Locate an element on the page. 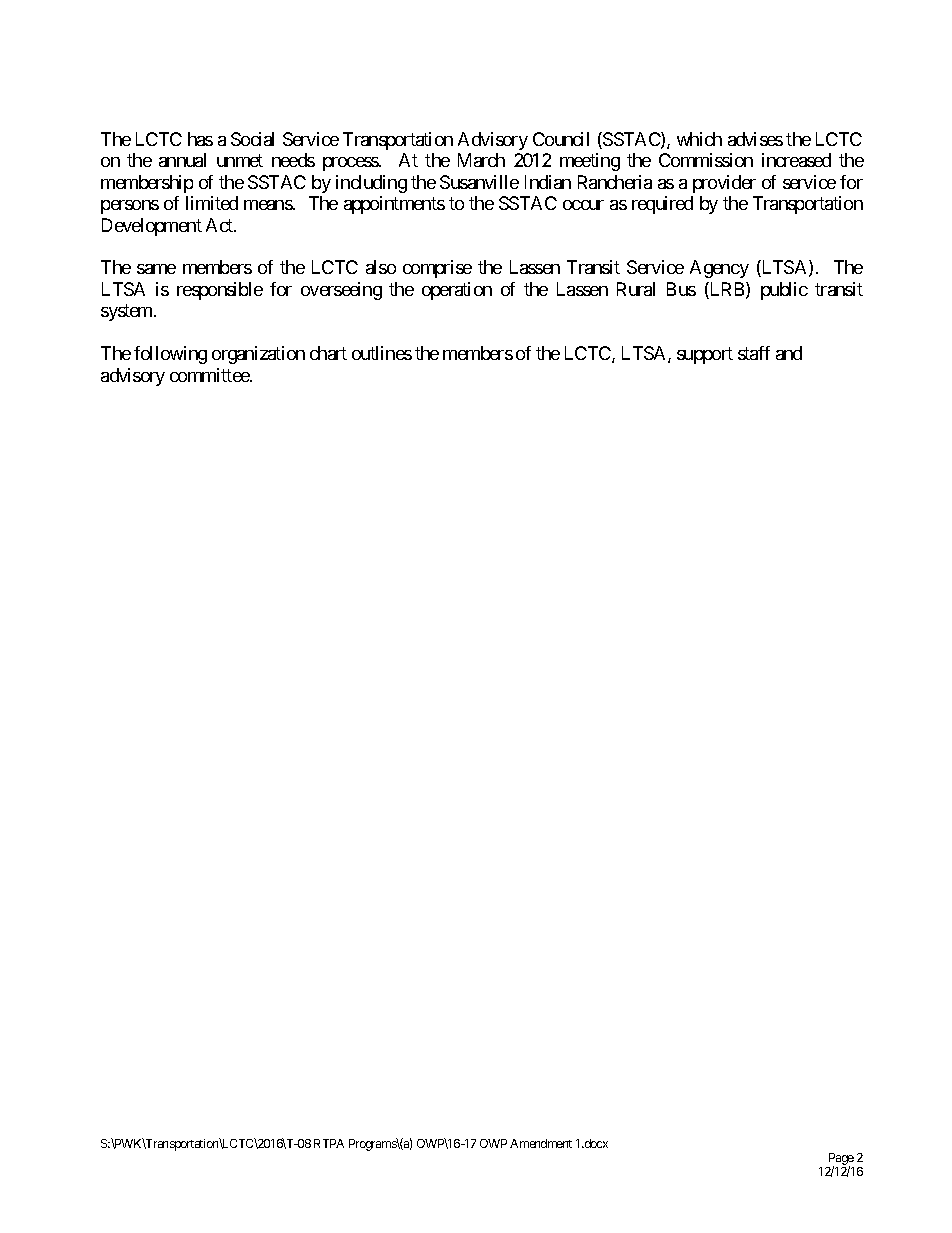 The image size is (952, 1233). unmet is located at coordinates (240, 160).
